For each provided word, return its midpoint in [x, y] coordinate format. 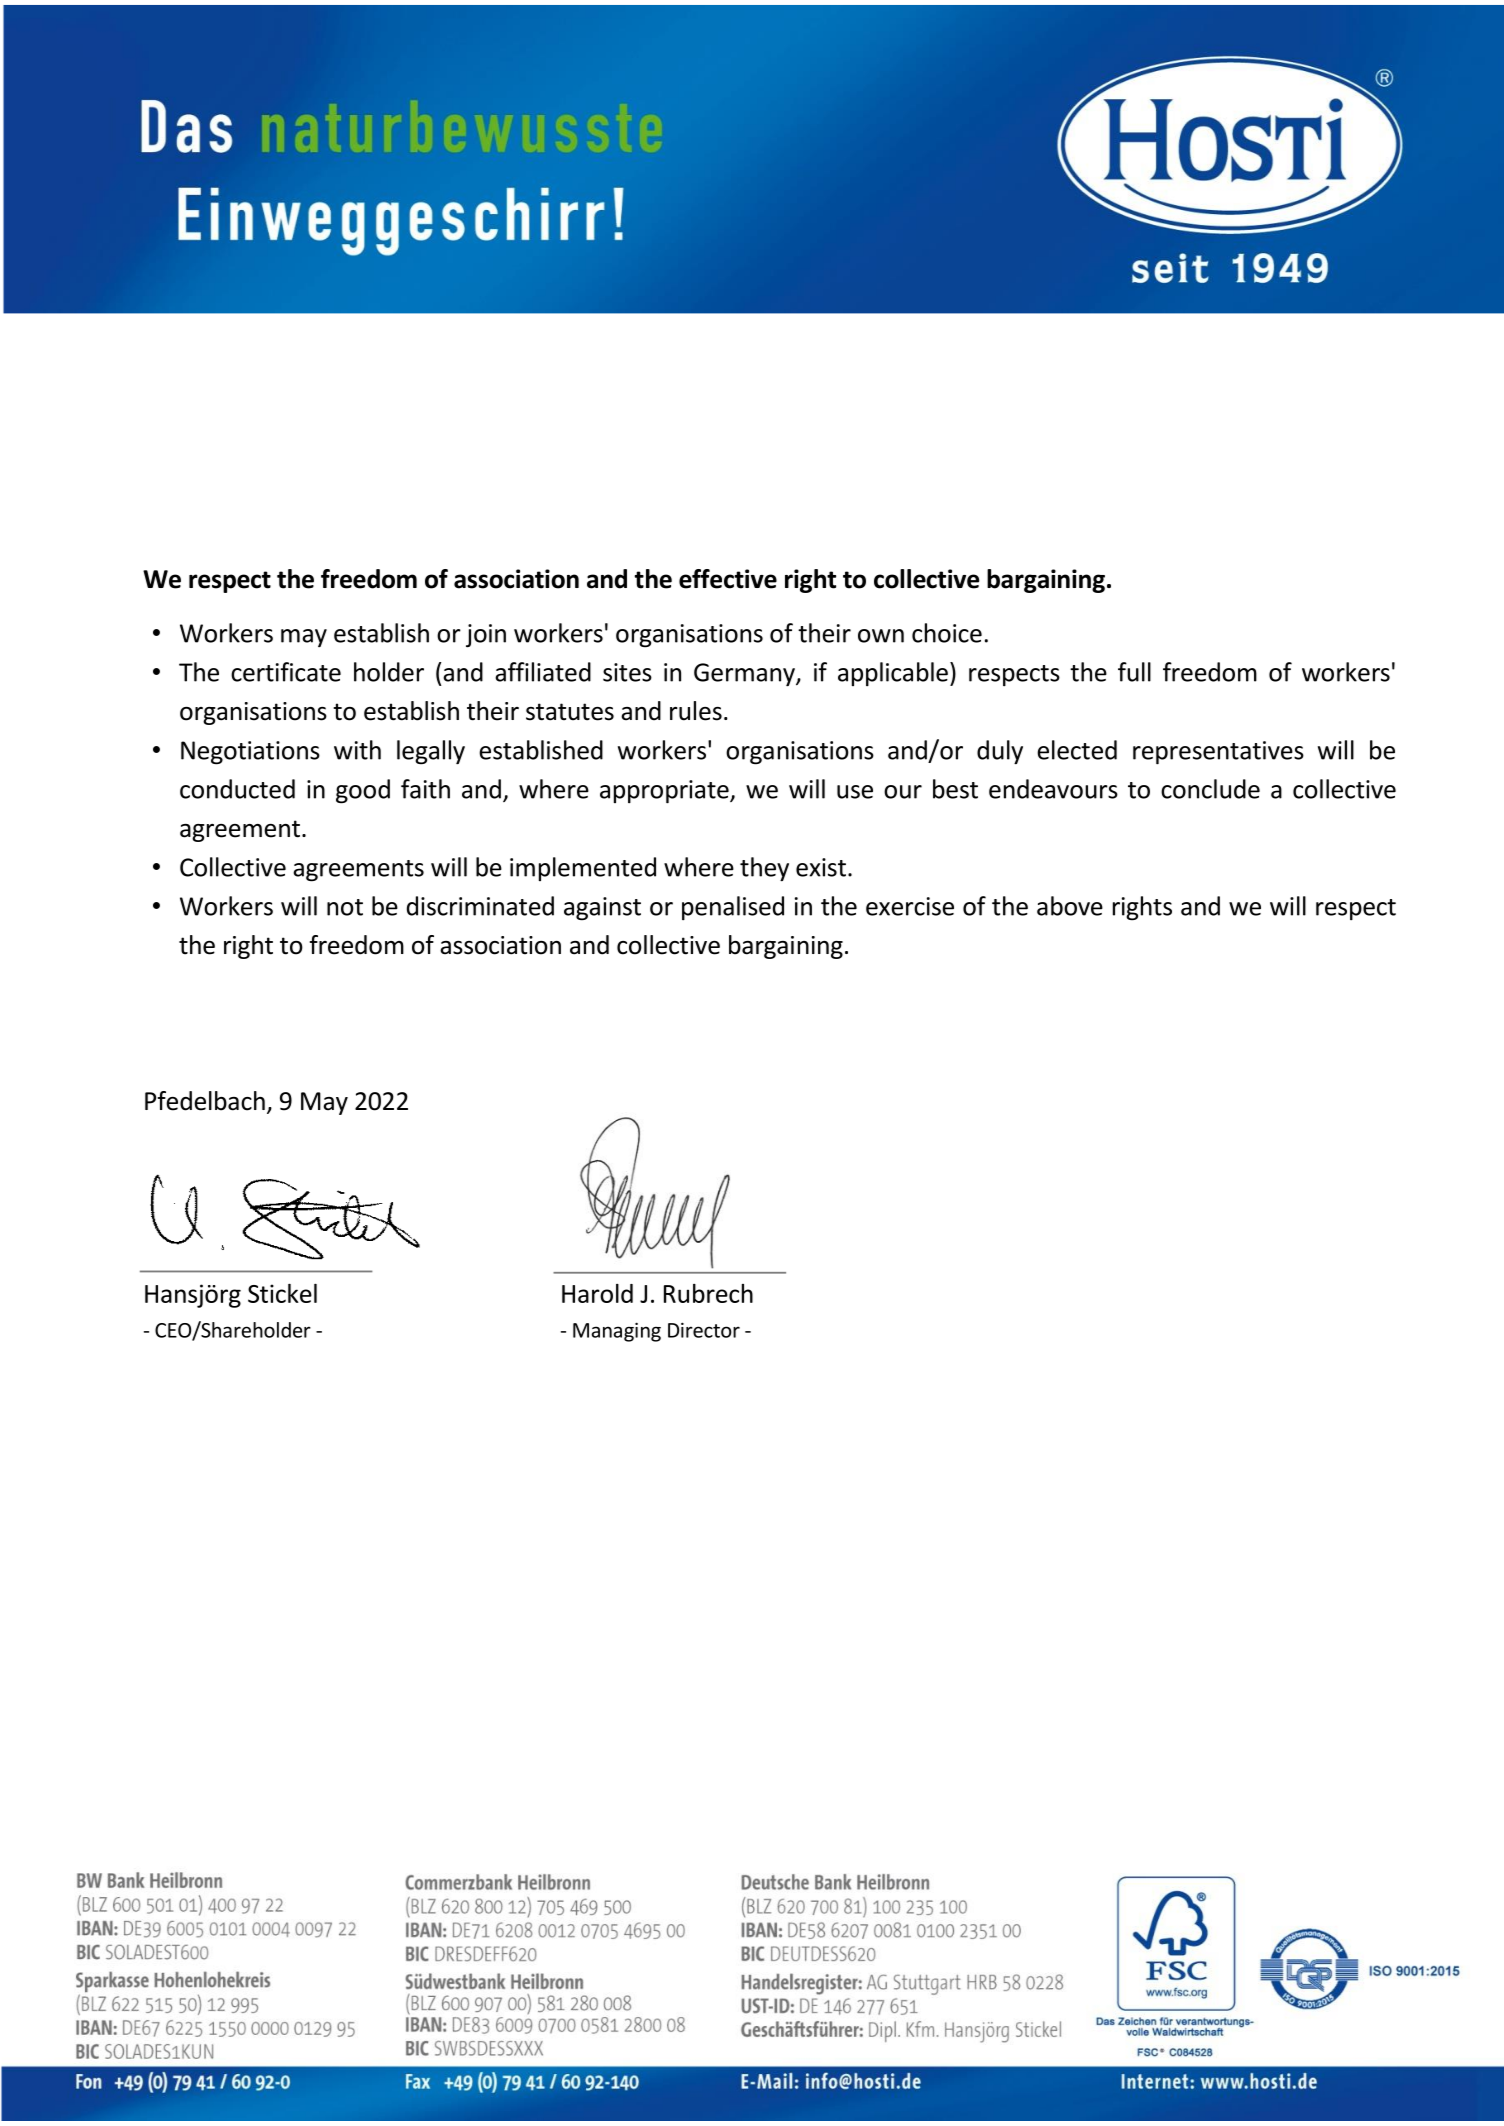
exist [821, 867]
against [602, 909]
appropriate [665, 792]
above [1070, 906]
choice [947, 633]
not [345, 907]
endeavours [1053, 789]
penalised [733, 908]
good [363, 791]
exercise [910, 906]
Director [704, 1330]
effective [728, 579]
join [486, 636]
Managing [617, 1332]
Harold [597, 1293]
